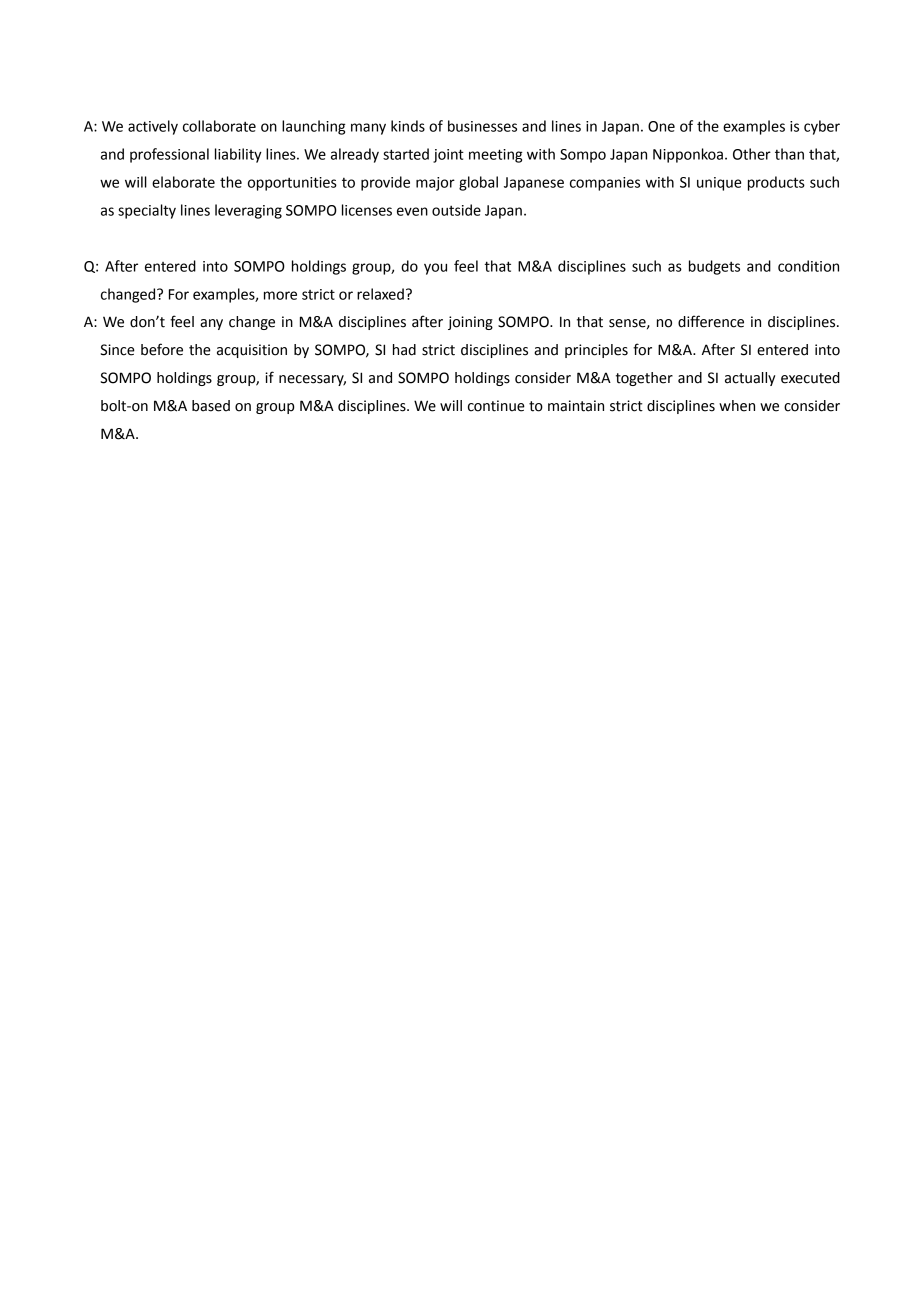  What do you see at coordinates (719, 184) in the image?
I see `unique` at bounding box center [719, 184].
